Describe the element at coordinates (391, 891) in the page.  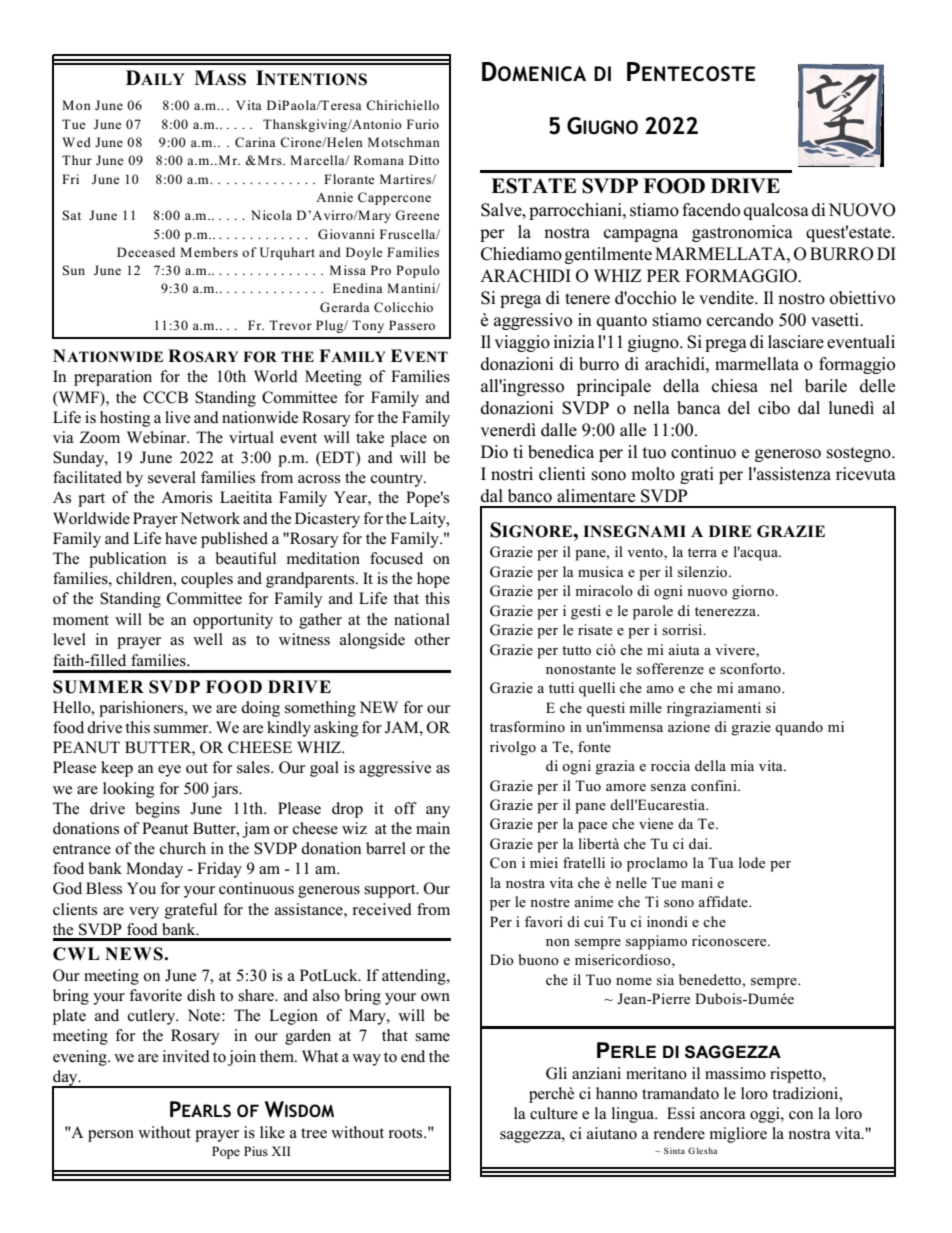
I see `support` at that location.
